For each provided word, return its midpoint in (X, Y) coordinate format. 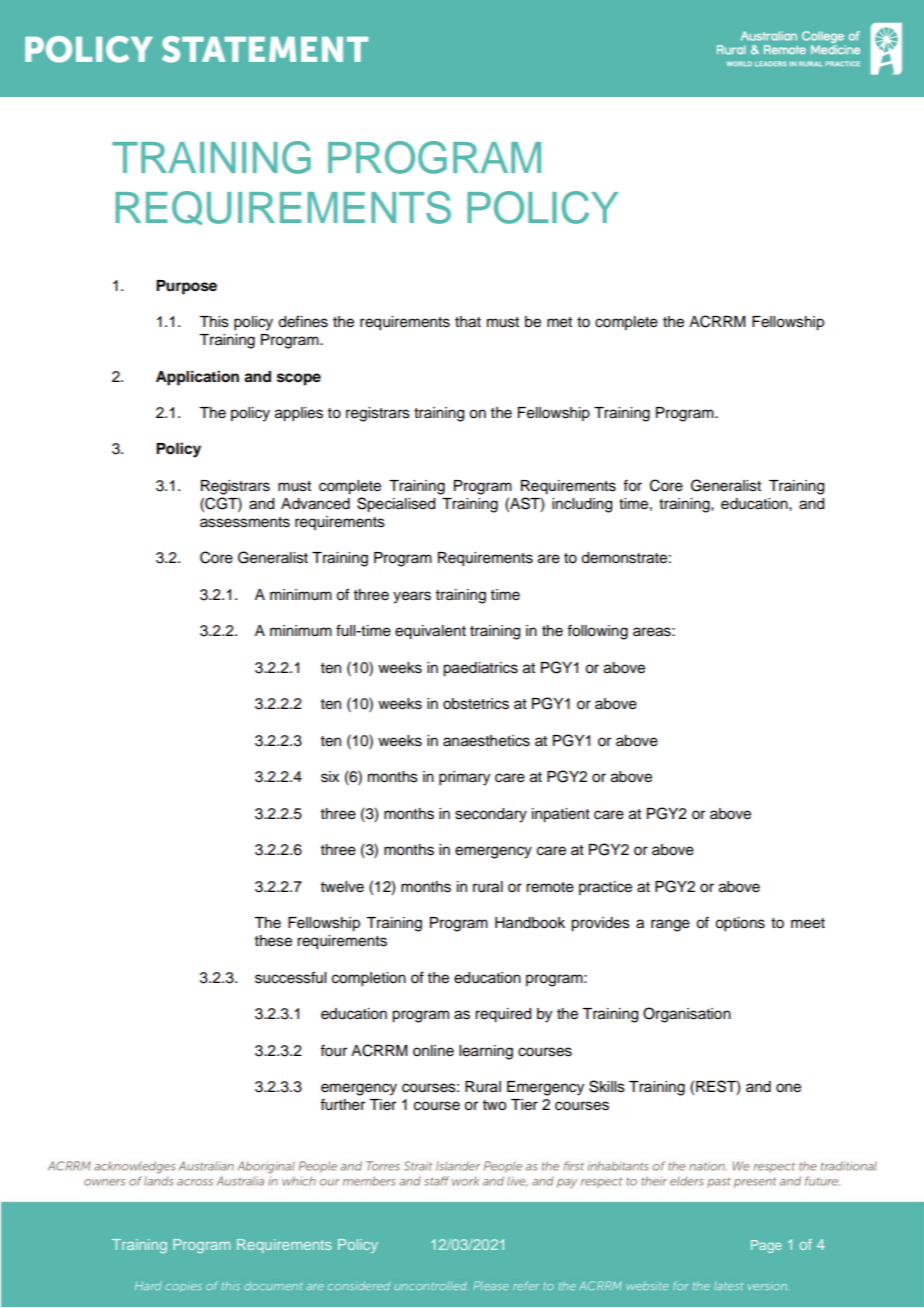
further (342, 1104)
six (330, 777)
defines (303, 321)
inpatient (561, 815)
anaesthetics (486, 741)
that (468, 322)
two (494, 1105)
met (559, 322)
